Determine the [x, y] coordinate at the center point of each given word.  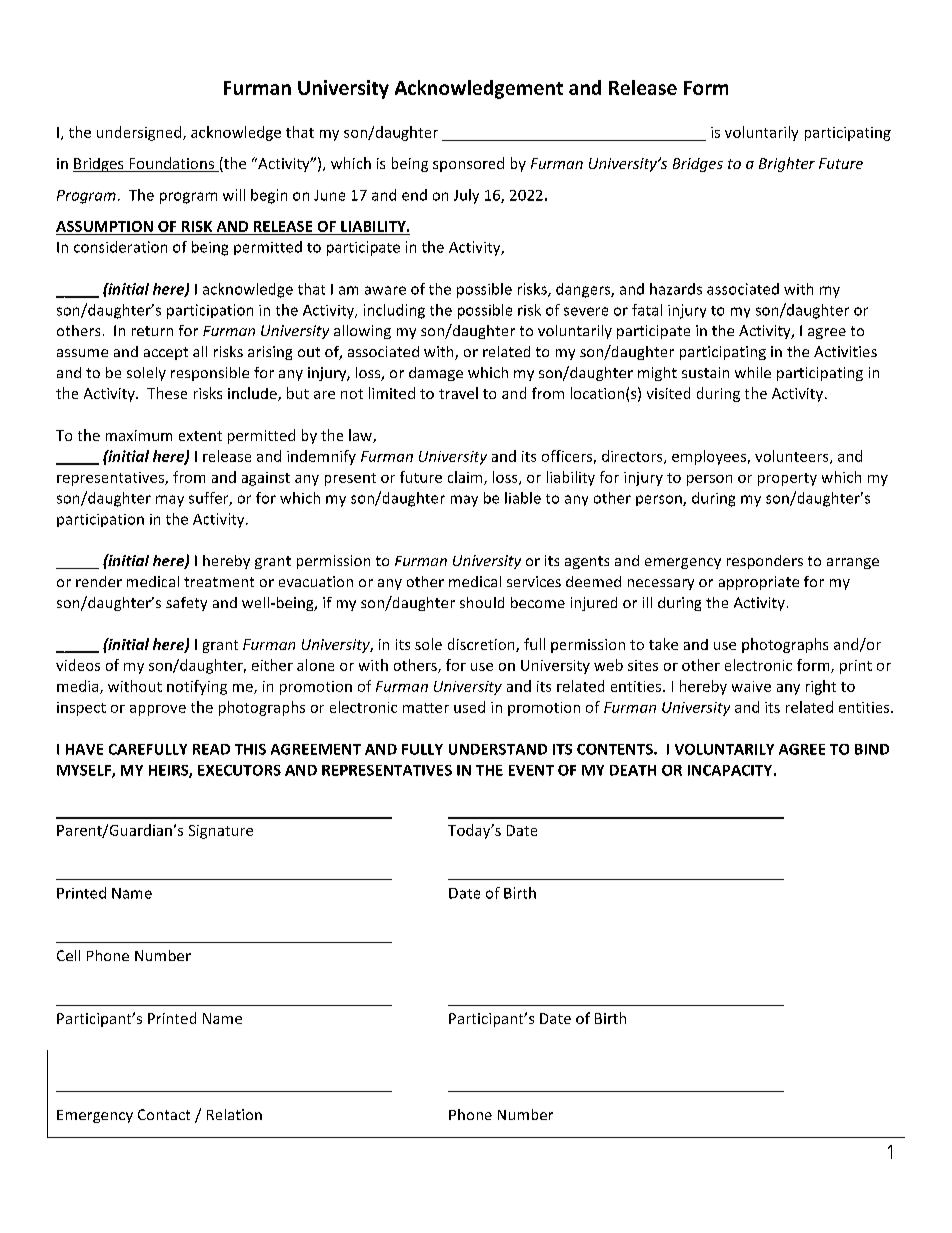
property [787, 479]
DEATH [633, 770]
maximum [139, 435]
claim [466, 478]
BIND [872, 749]
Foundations [171, 164]
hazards [676, 289]
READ [211, 749]
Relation [234, 1114]
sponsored [468, 164]
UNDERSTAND [498, 749]
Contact [164, 1114]
